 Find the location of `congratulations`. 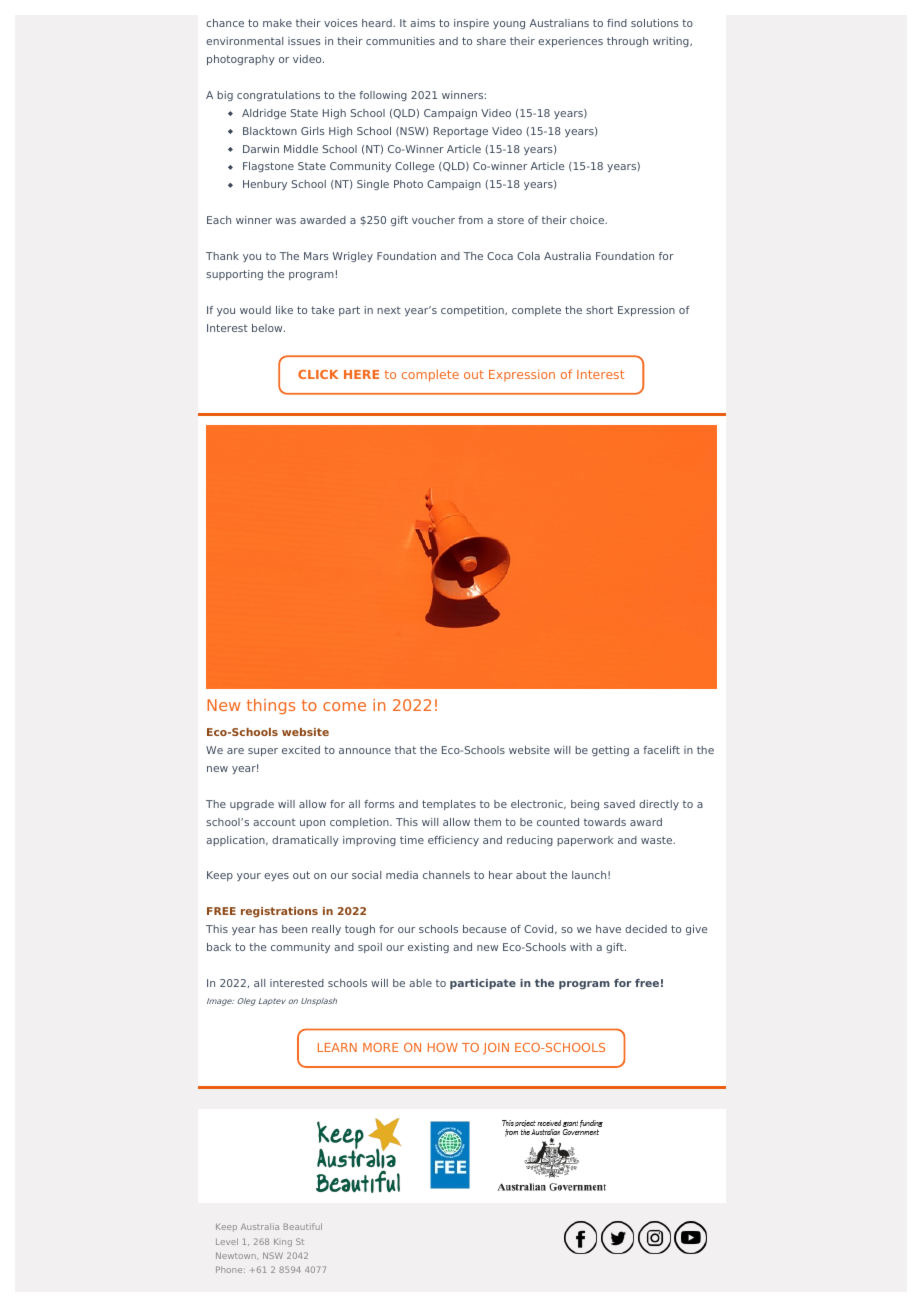

congratulations is located at coordinates (278, 96).
